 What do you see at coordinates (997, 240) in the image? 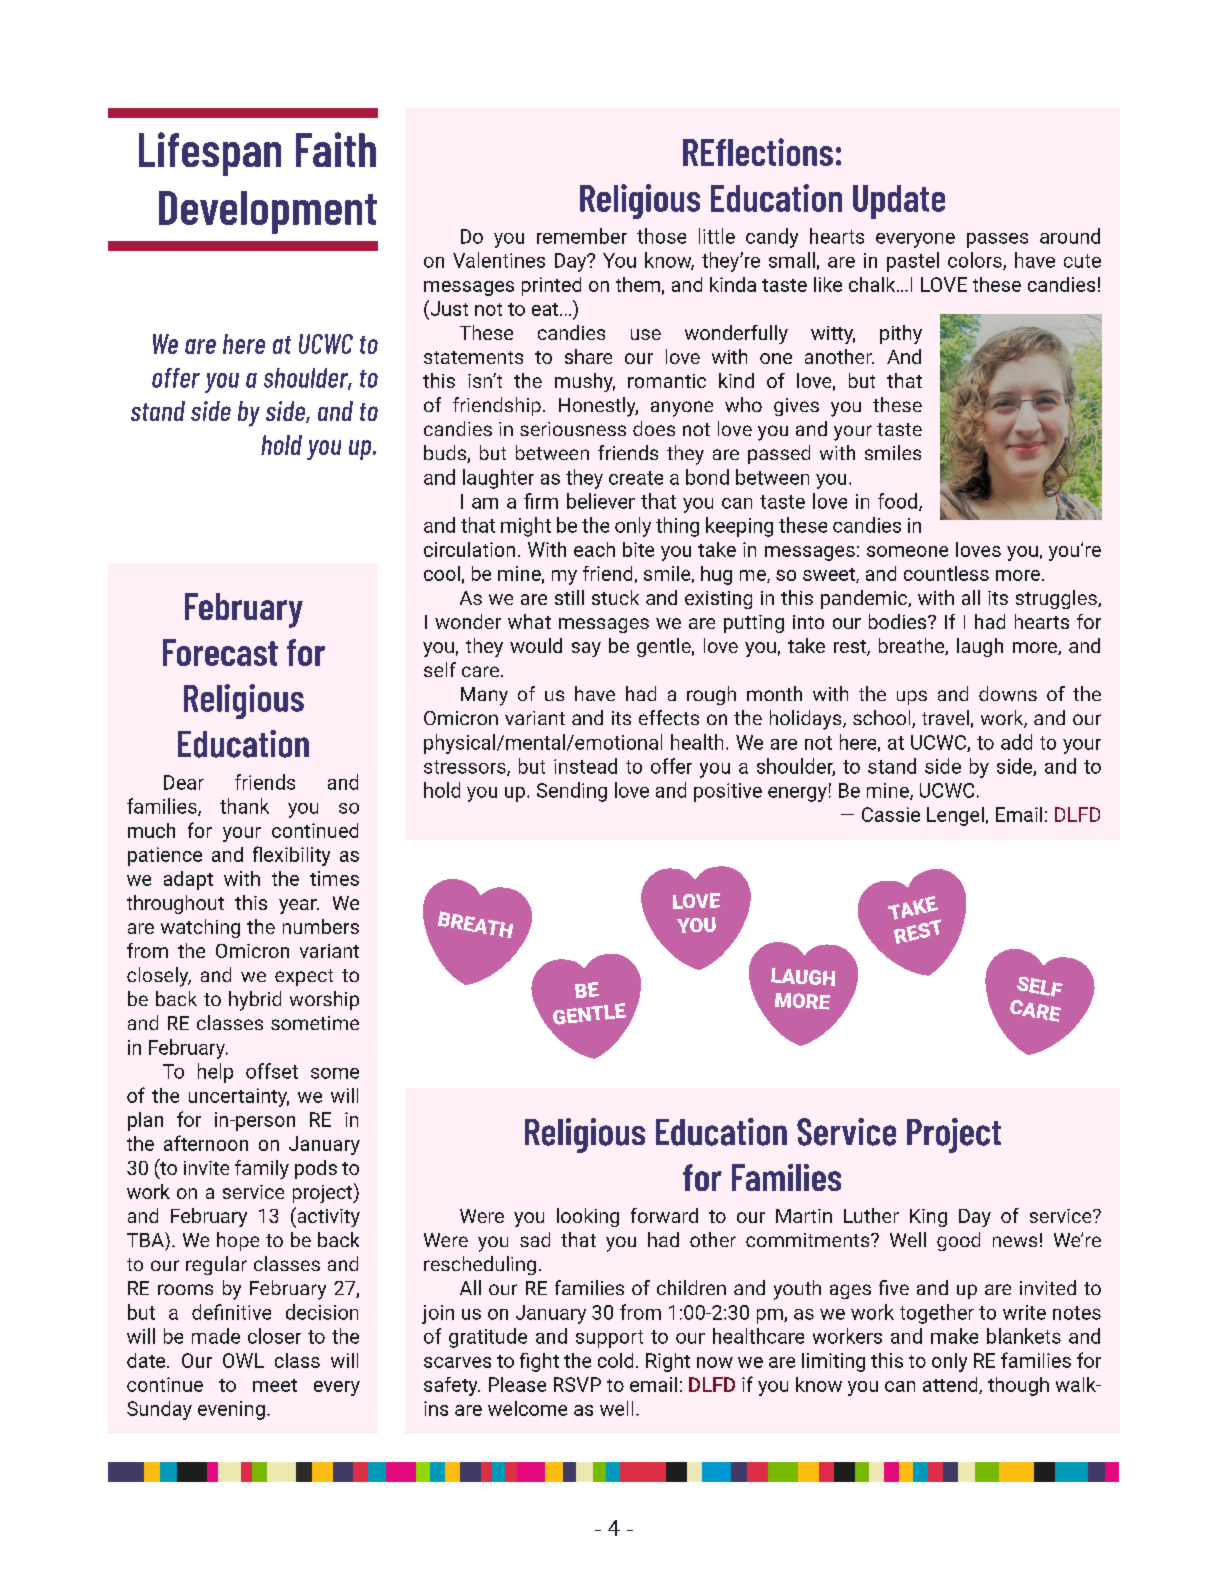
I see `passes` at bounding box center [997, 240].
